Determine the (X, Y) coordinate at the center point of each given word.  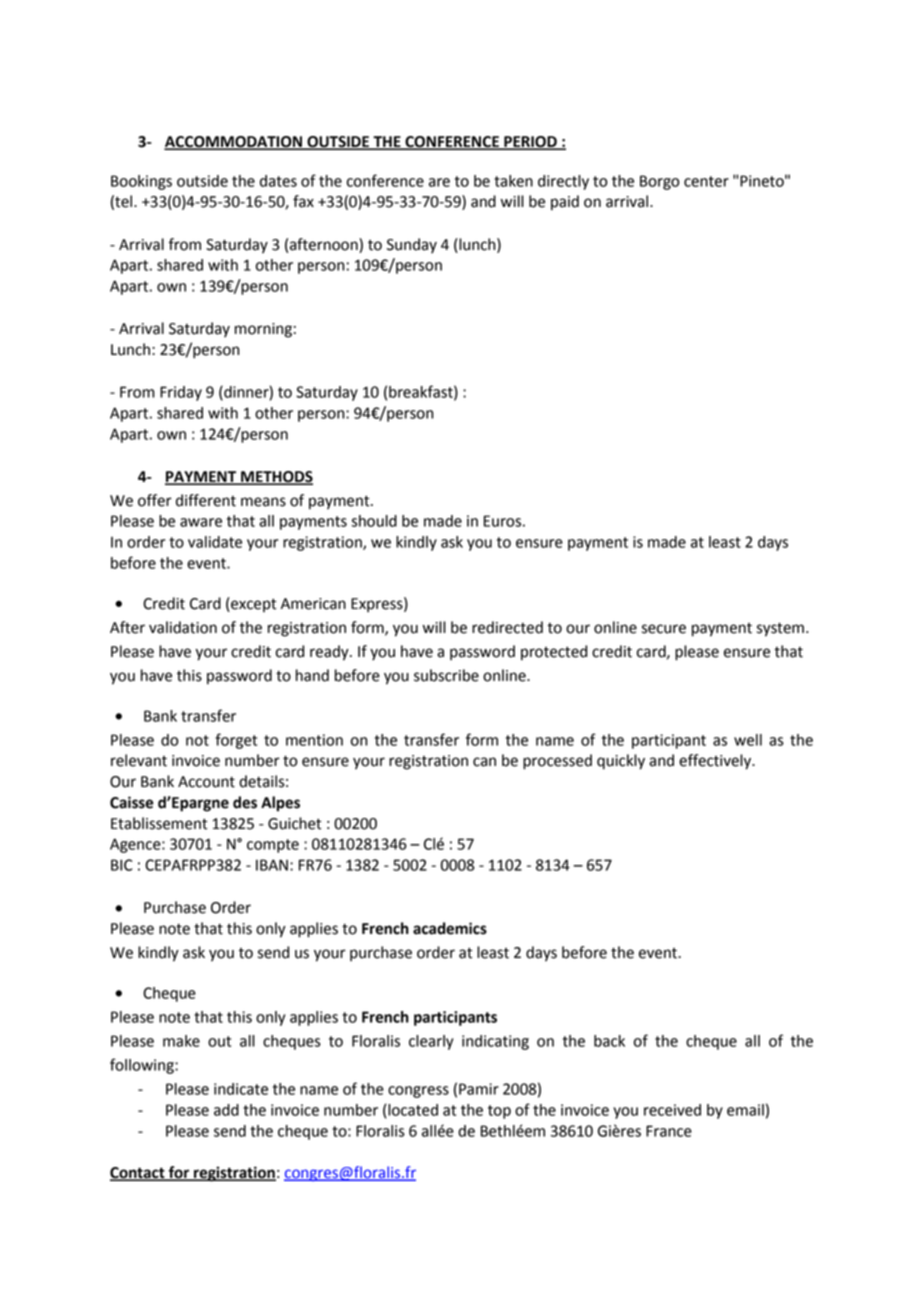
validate (215, 542)
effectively (716, 762)
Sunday (412, 245)
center (706, 181)
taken (513, 181)
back (609, 1041)
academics (450, 928)
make (181, 1041)
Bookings (141, 182)
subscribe (446, 675)
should (374, 521)
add (226, 1110)
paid (565, 203)
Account (206, 782)
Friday (181, 393)
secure (664, 629)
